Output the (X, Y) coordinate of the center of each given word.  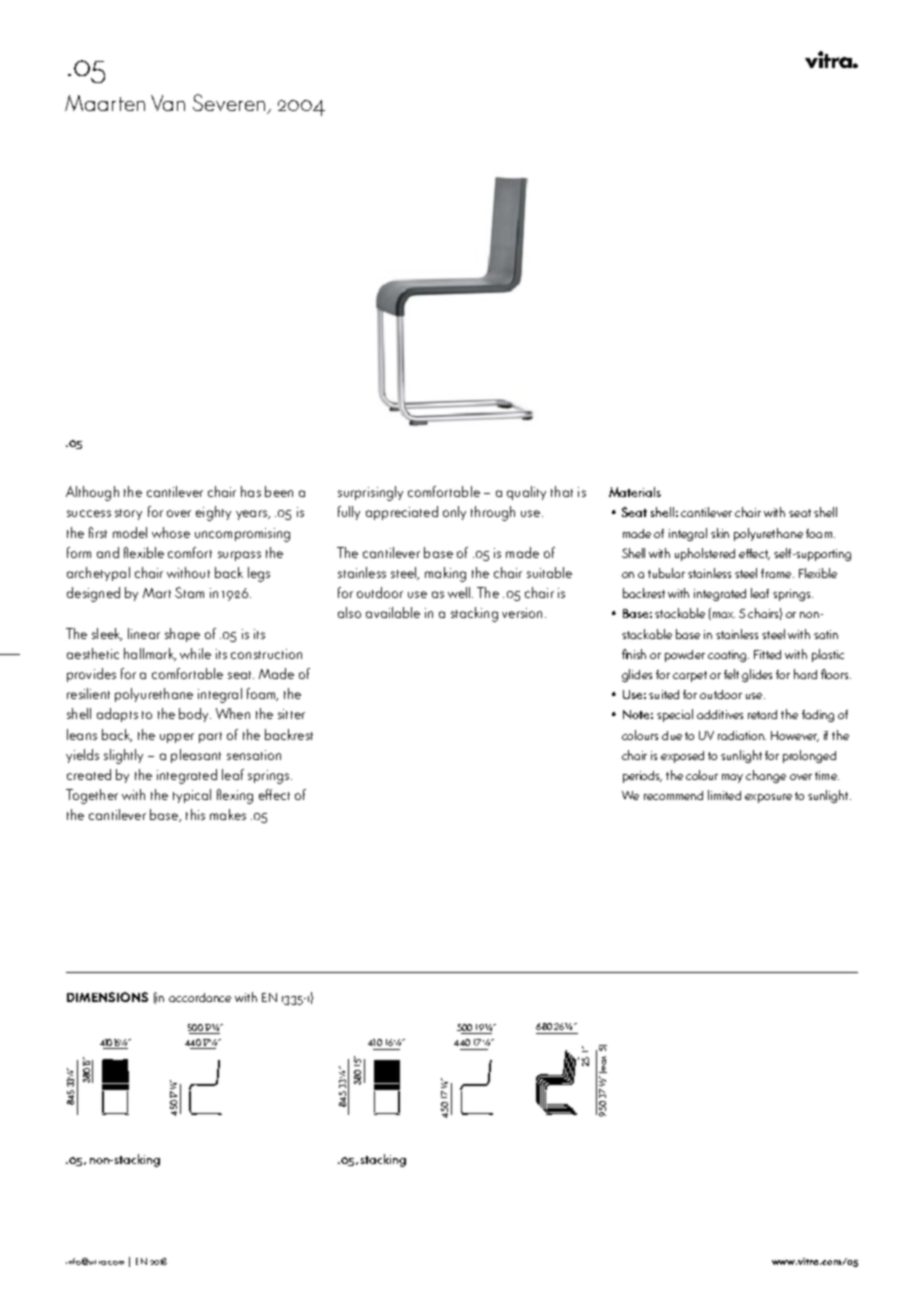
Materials (635, 492)
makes (228, 814)
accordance (200, 997)
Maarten (105, 103)
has (251, 491)
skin (720, 533)
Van (168, 103)
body (195, 715)
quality (526, 493)
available (393, 612)
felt (731, 674)
